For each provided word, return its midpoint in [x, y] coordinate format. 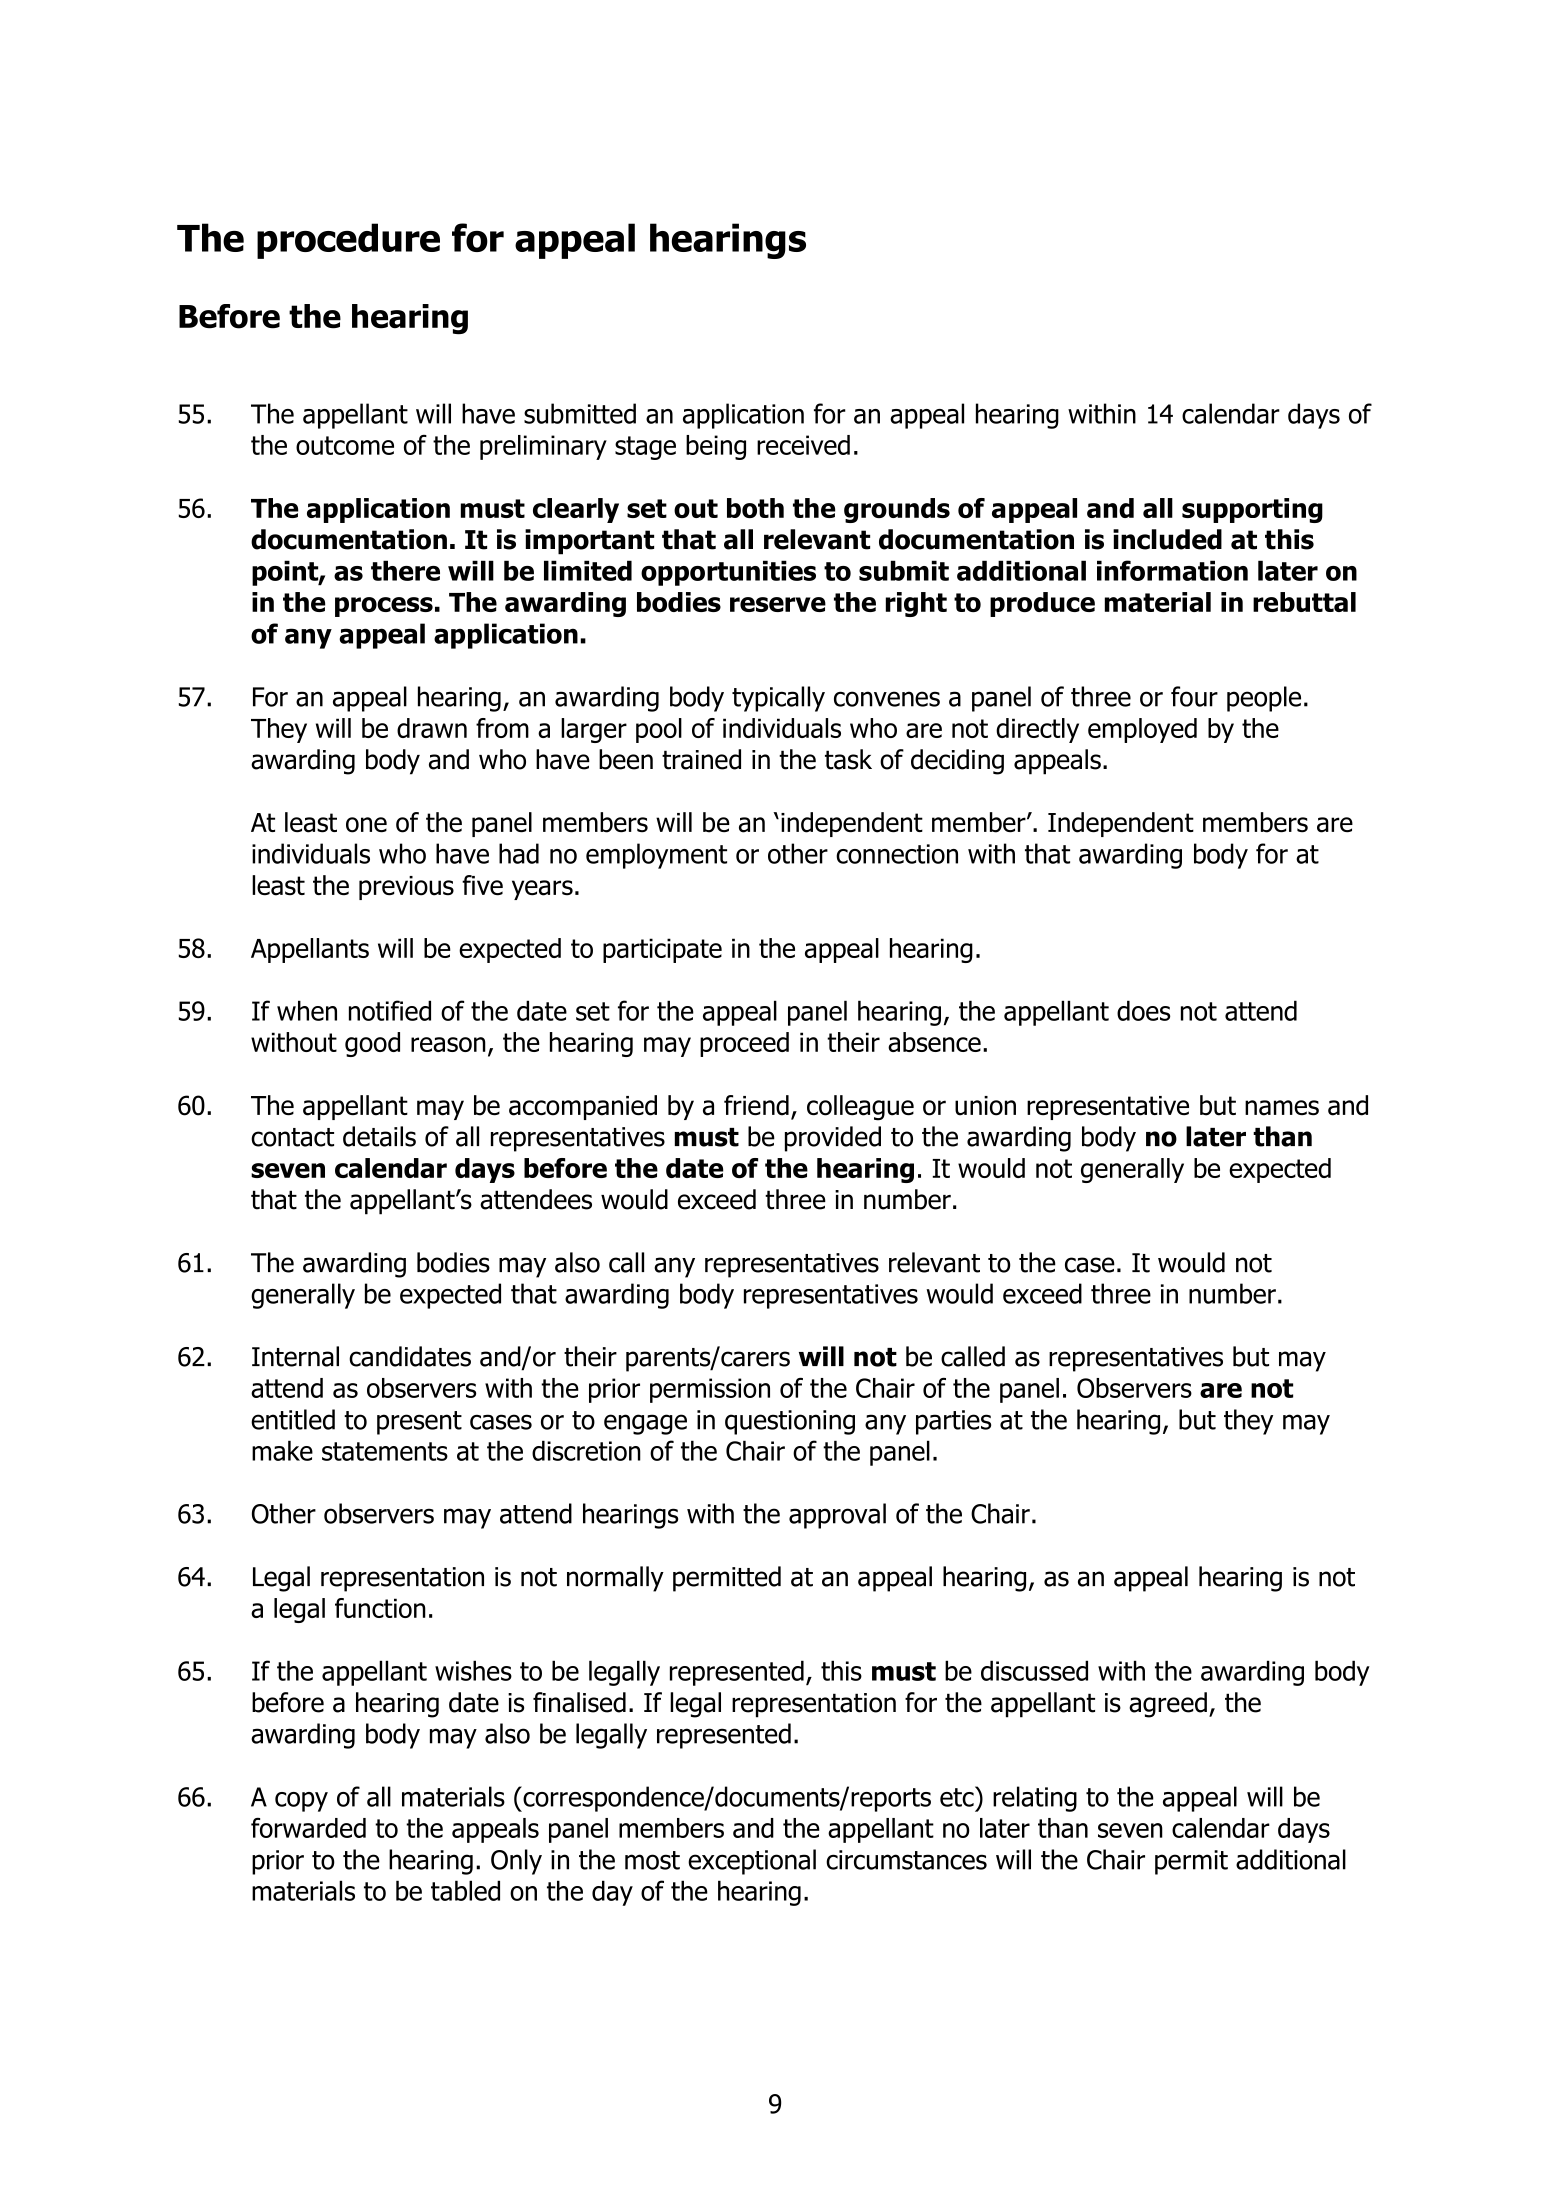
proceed [744, 1044]
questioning [790, 1422]
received [803, 445]
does [1143, 1010]
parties [953, 1422]
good [372, 1044]
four [1194, 696]
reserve [778, 604]
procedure [348, 241]
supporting [1252, 510]
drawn [432, 728]
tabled [465, 1890]
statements [385, 1451]
